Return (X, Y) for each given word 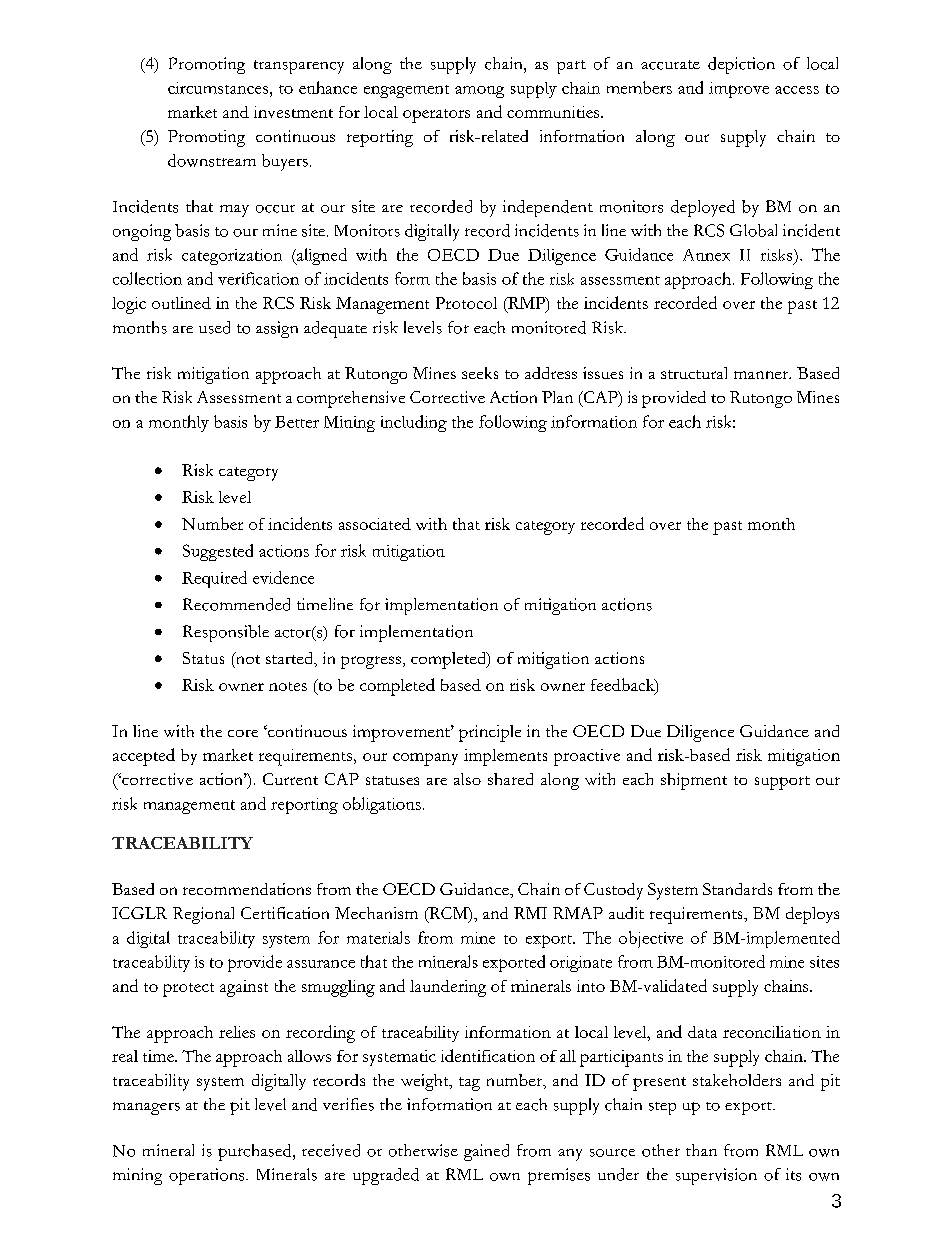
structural (694, 373)
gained (486, 1152)
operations (208, 1176)
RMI (530, 913)
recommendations (247, 889)
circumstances (218, 88)
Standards (737, 889)
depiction (741, 65)
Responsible (226, 633)
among (479, 92)
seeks (480, 373)
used (214, 327)
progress (371, 662)
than (701, 1150)
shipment (694, 781)
